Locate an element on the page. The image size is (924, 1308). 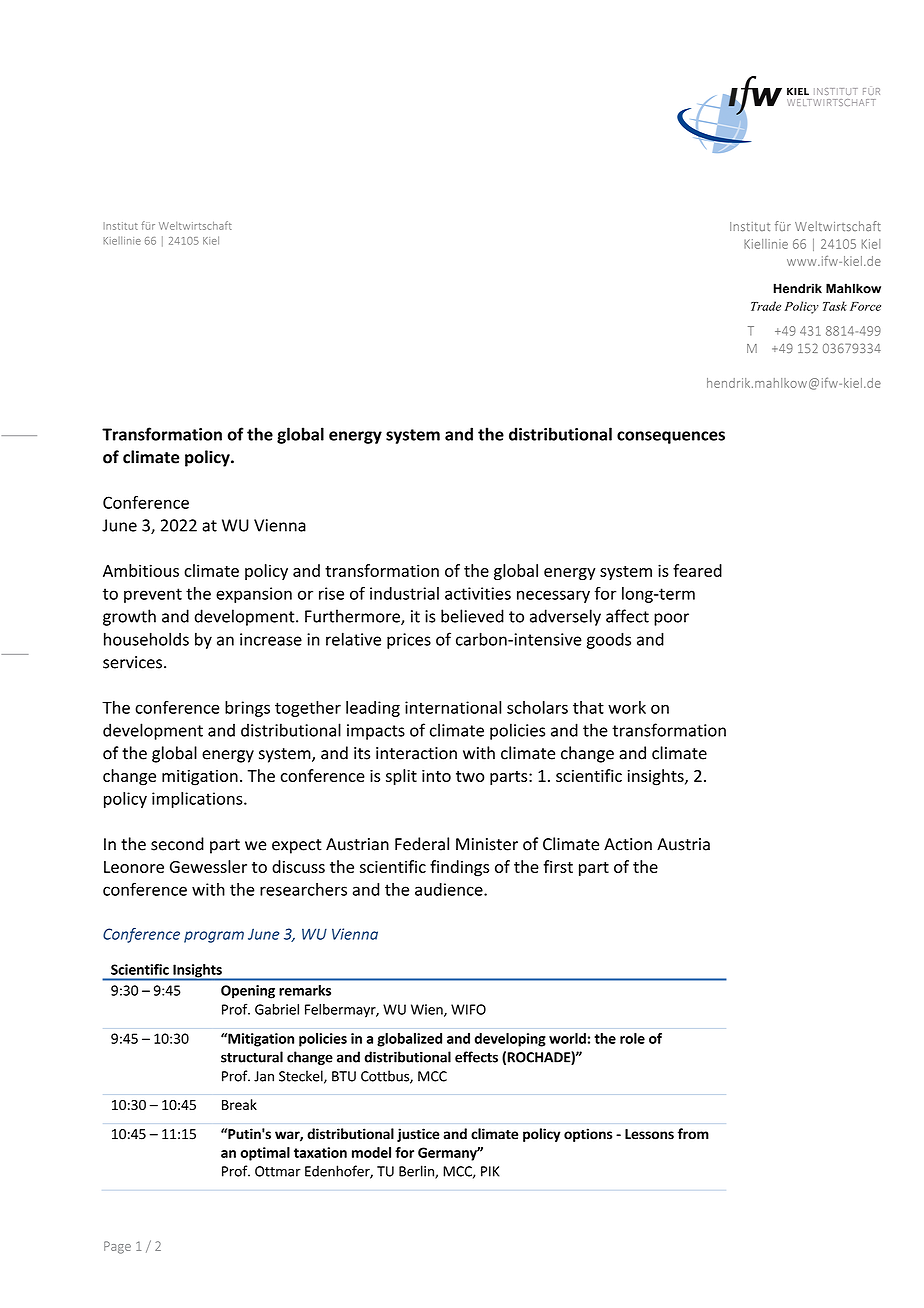
role is located at coordinates (632, 1038).
